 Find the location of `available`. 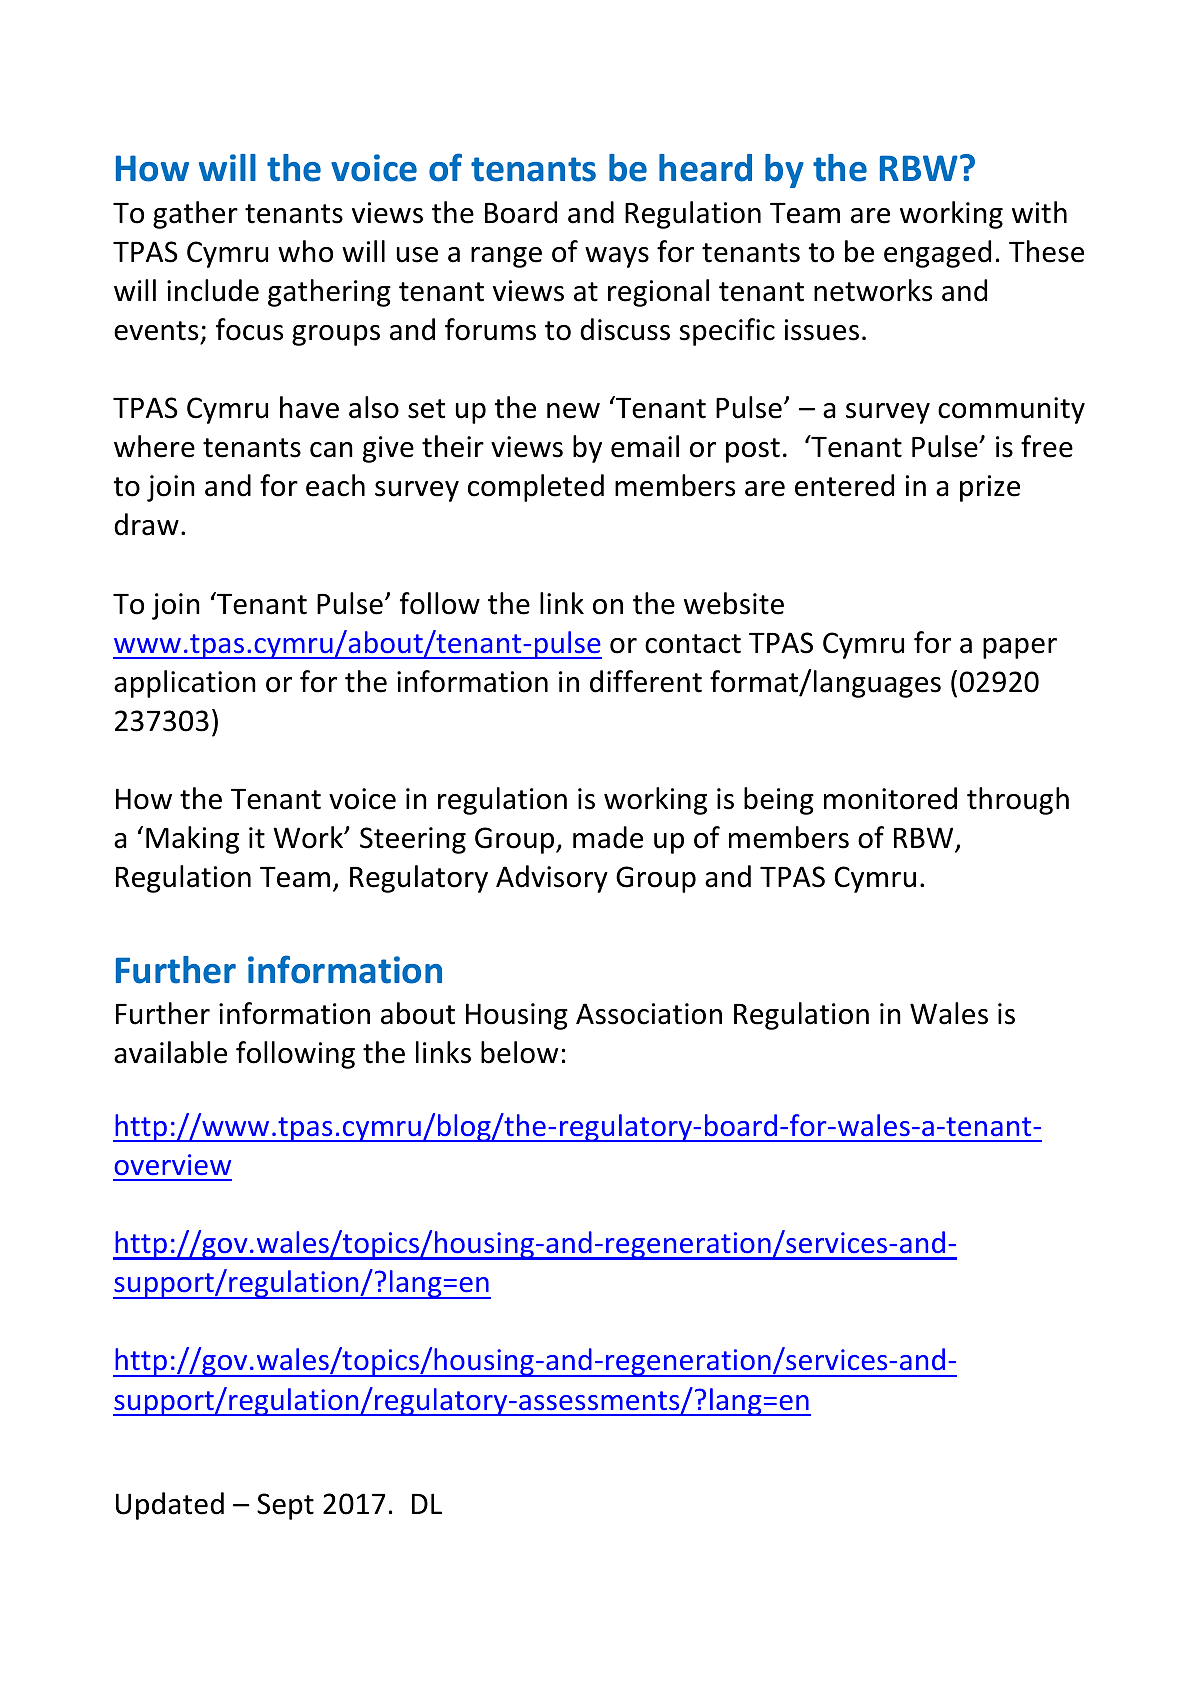

available is located at coordinates (170, 1052).
